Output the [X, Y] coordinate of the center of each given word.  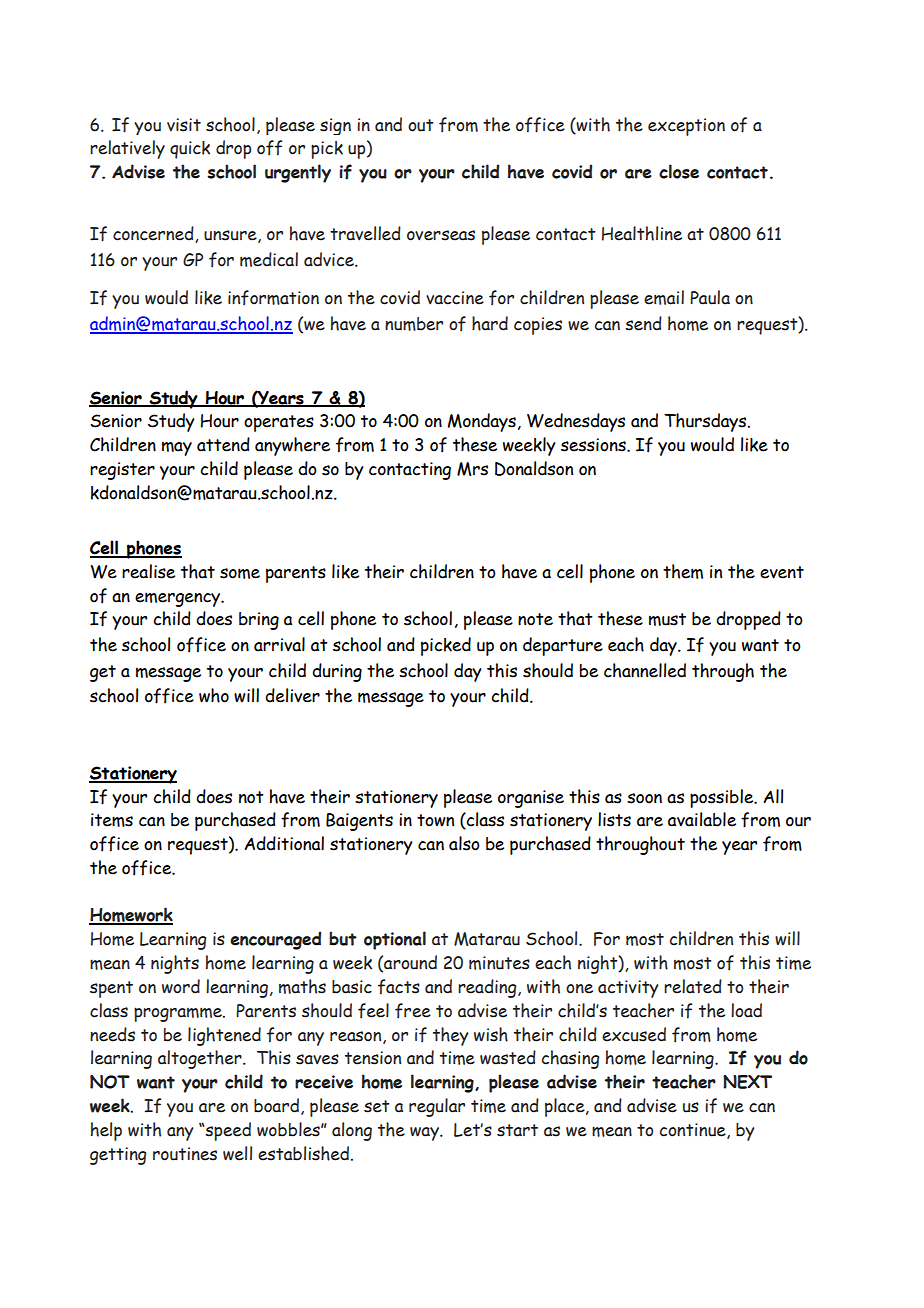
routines [185, 1154]
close [679, 171]
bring [259, 621]
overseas [441, 235]
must [667, 619]
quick [190, 150]
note [535, 619]
